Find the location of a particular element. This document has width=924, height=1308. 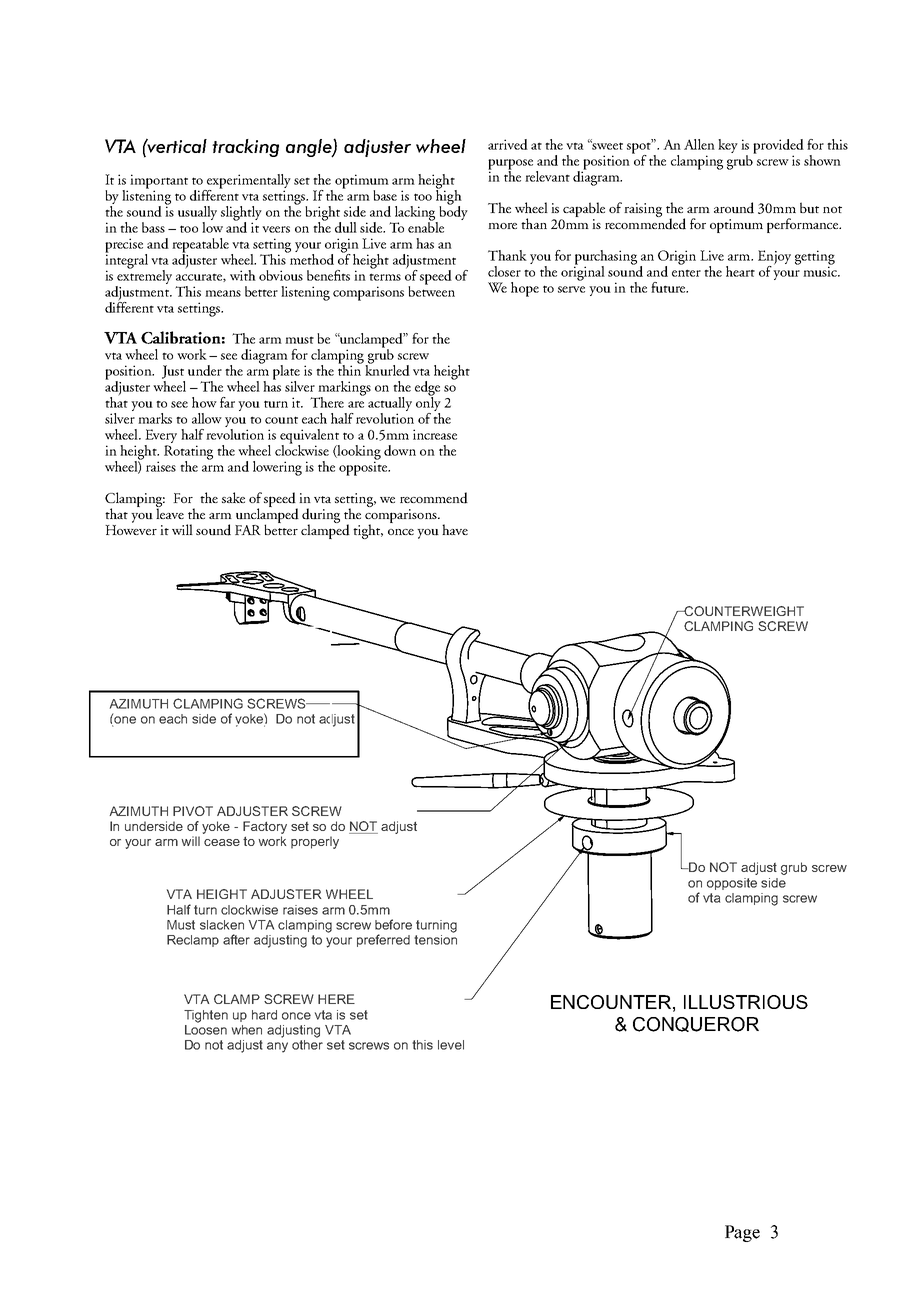

level is located at coordinates (451, 1045).
